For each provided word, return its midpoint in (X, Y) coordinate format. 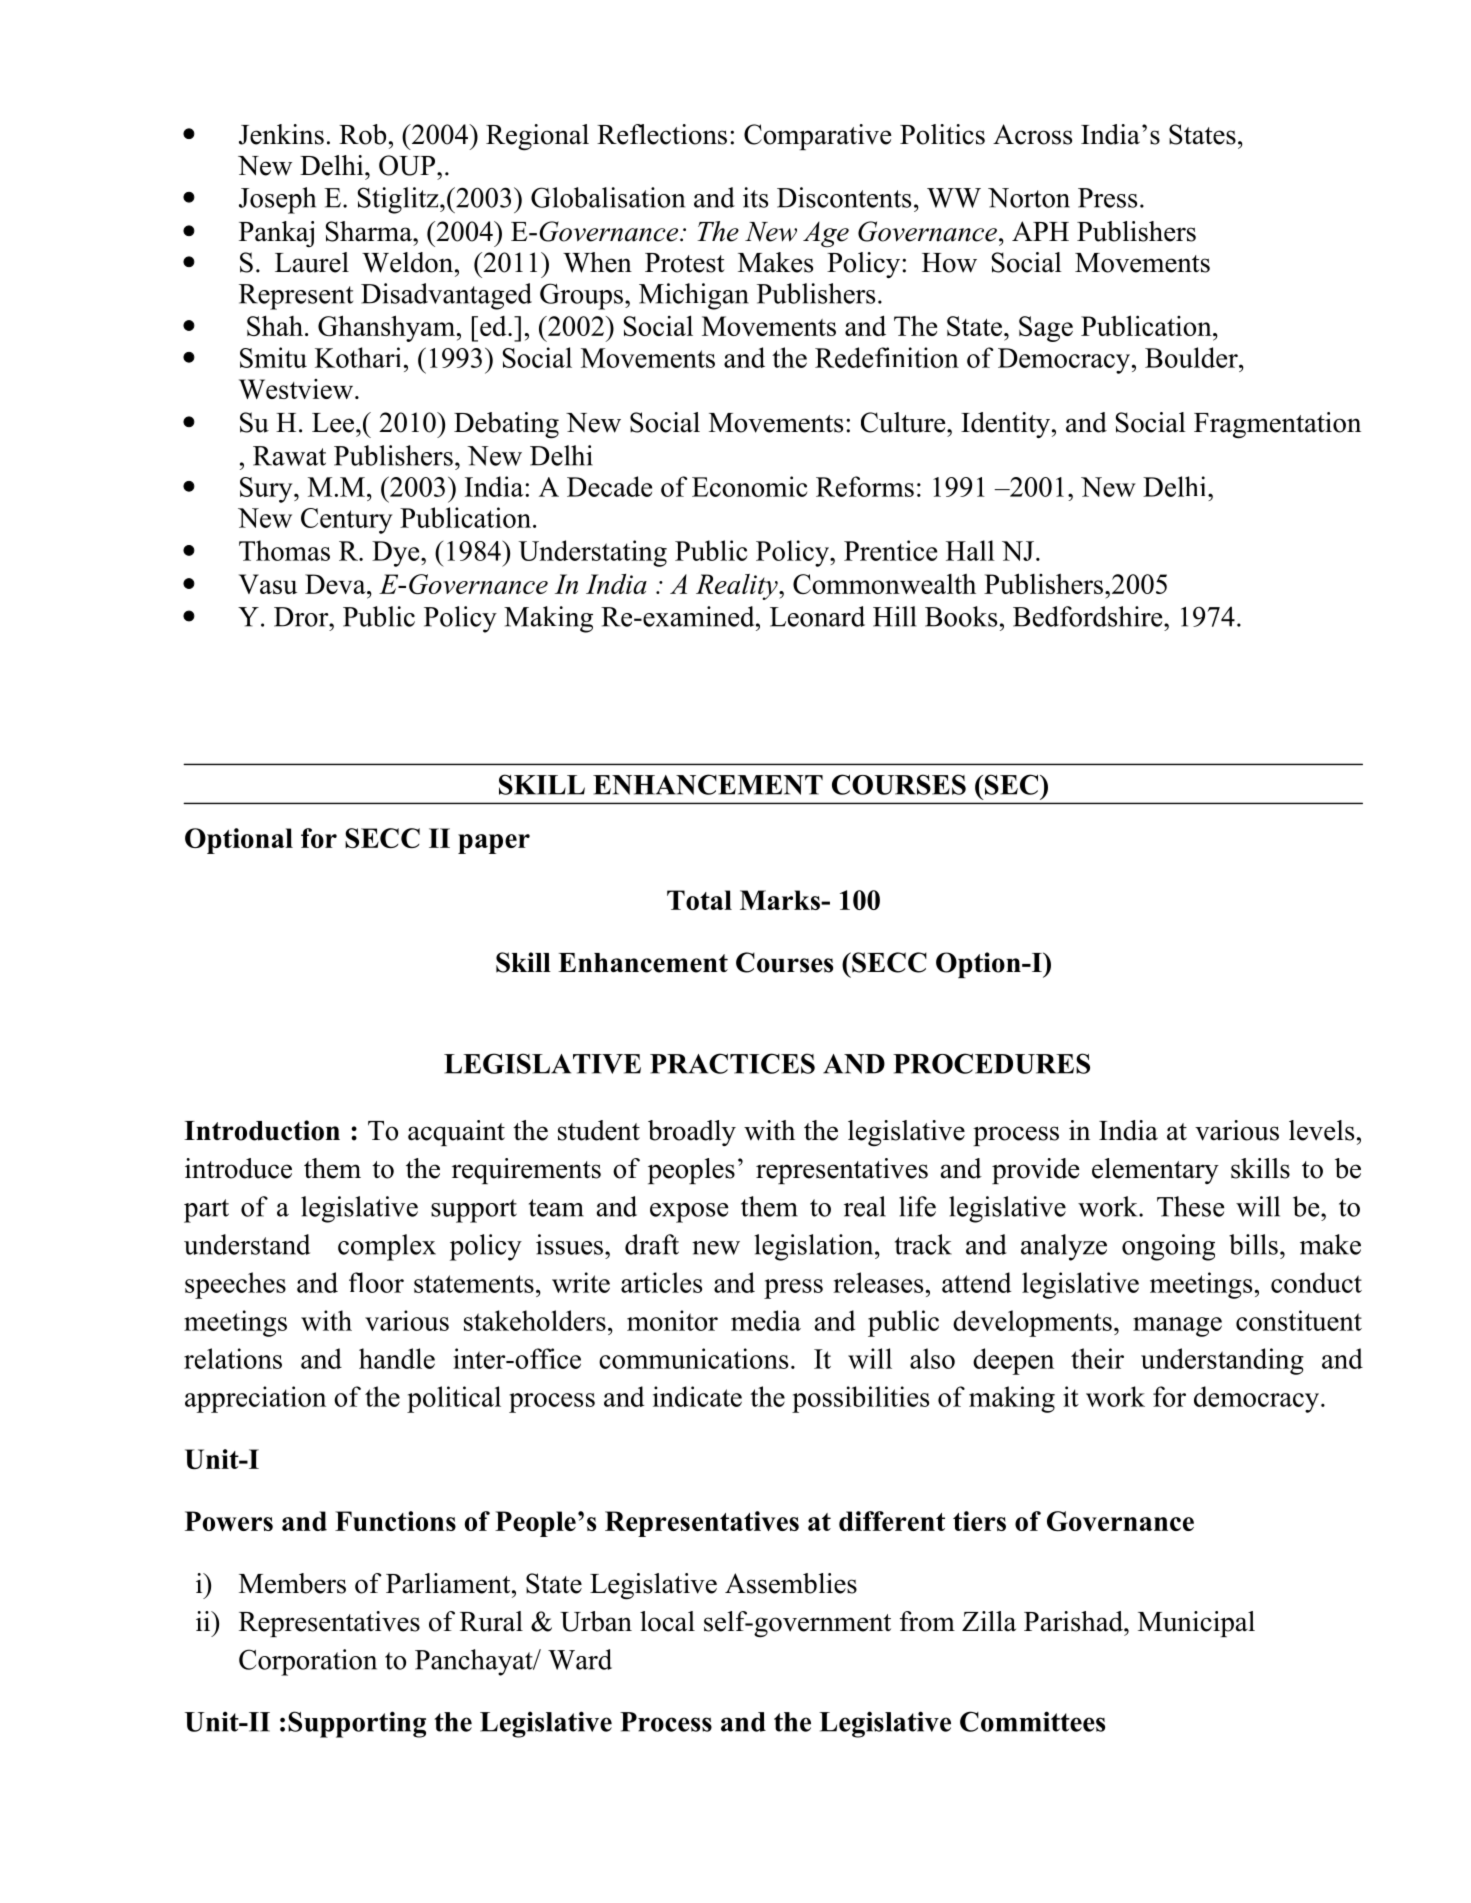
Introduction (262, 1130)
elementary (1155, 1171)
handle (397, 1358)
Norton (1029, 198)
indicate (697, 1396)
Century (347, 521)
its (755, 197)
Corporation (308, 1662)
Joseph (277, 200)
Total (699, 900)
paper (494, 844)
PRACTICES (732, 1063)
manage (1177, 1327)
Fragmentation (1277, 425)
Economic (749, 486)
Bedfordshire (1089, 616)
